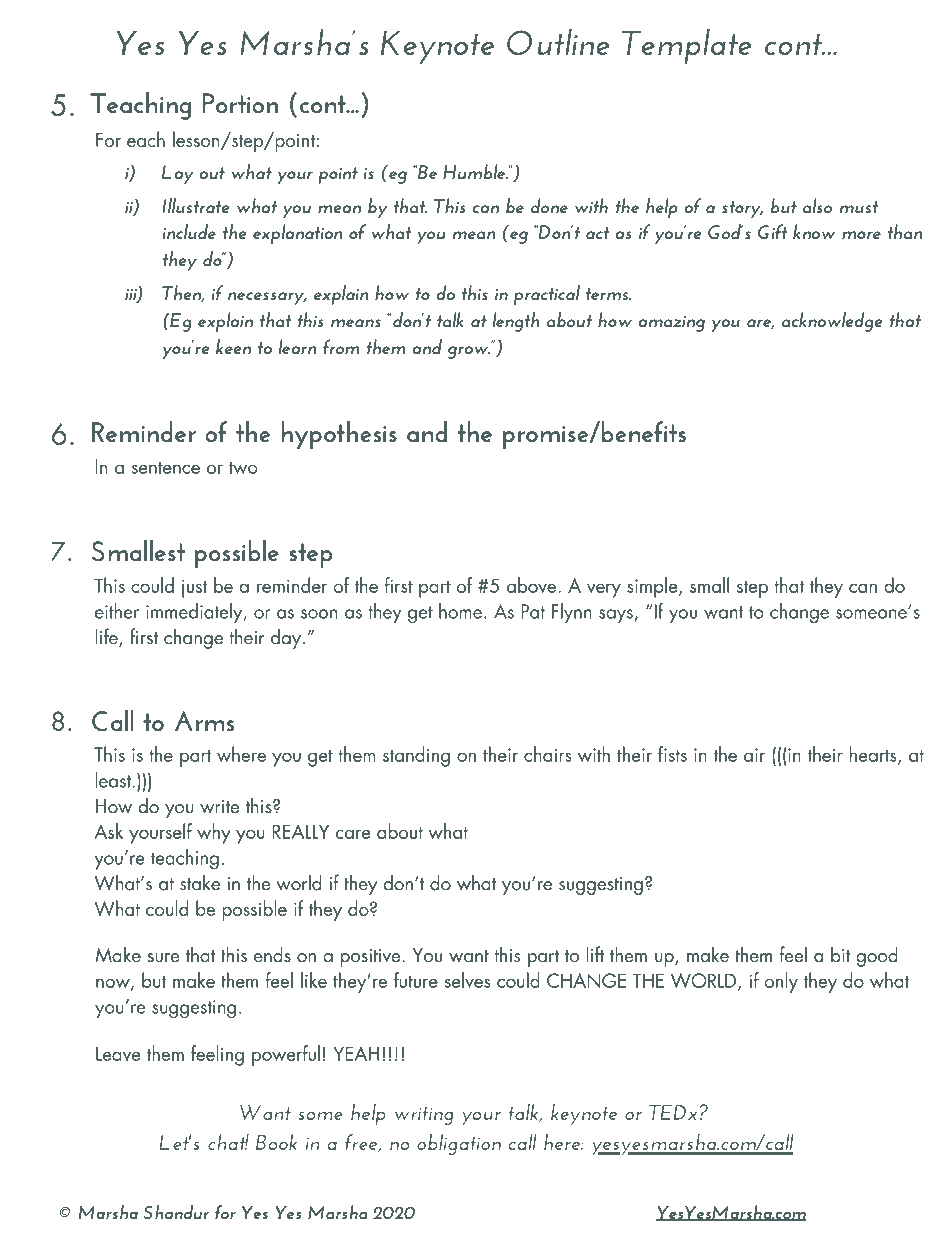 The width and height of the screenshot is (952, 1233). What do you see at coordinates (276, 1142) in the screenshot?
I see `Book` at bounding box center [276, 1142].
